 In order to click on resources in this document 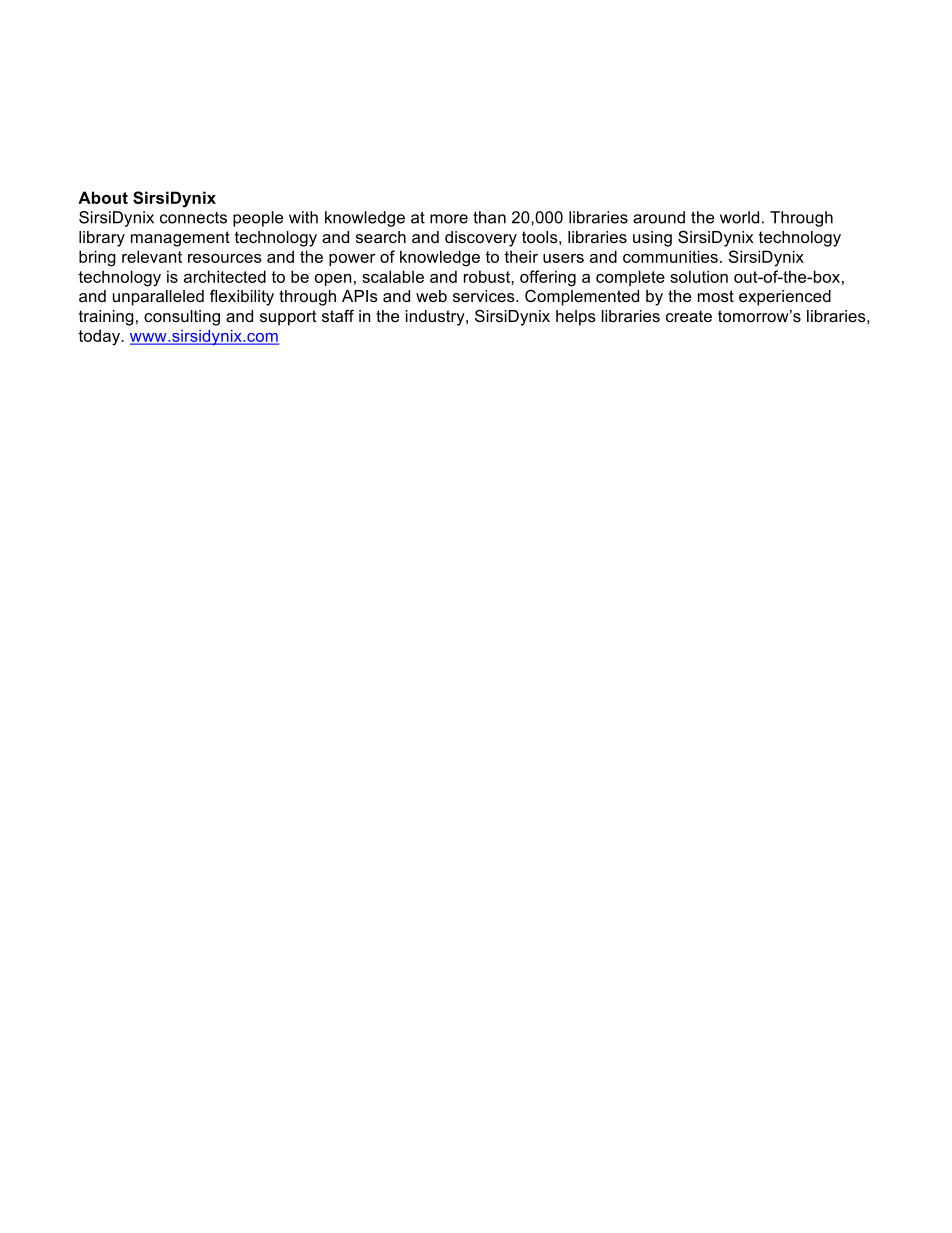, I will do `click(225, 258)`.
